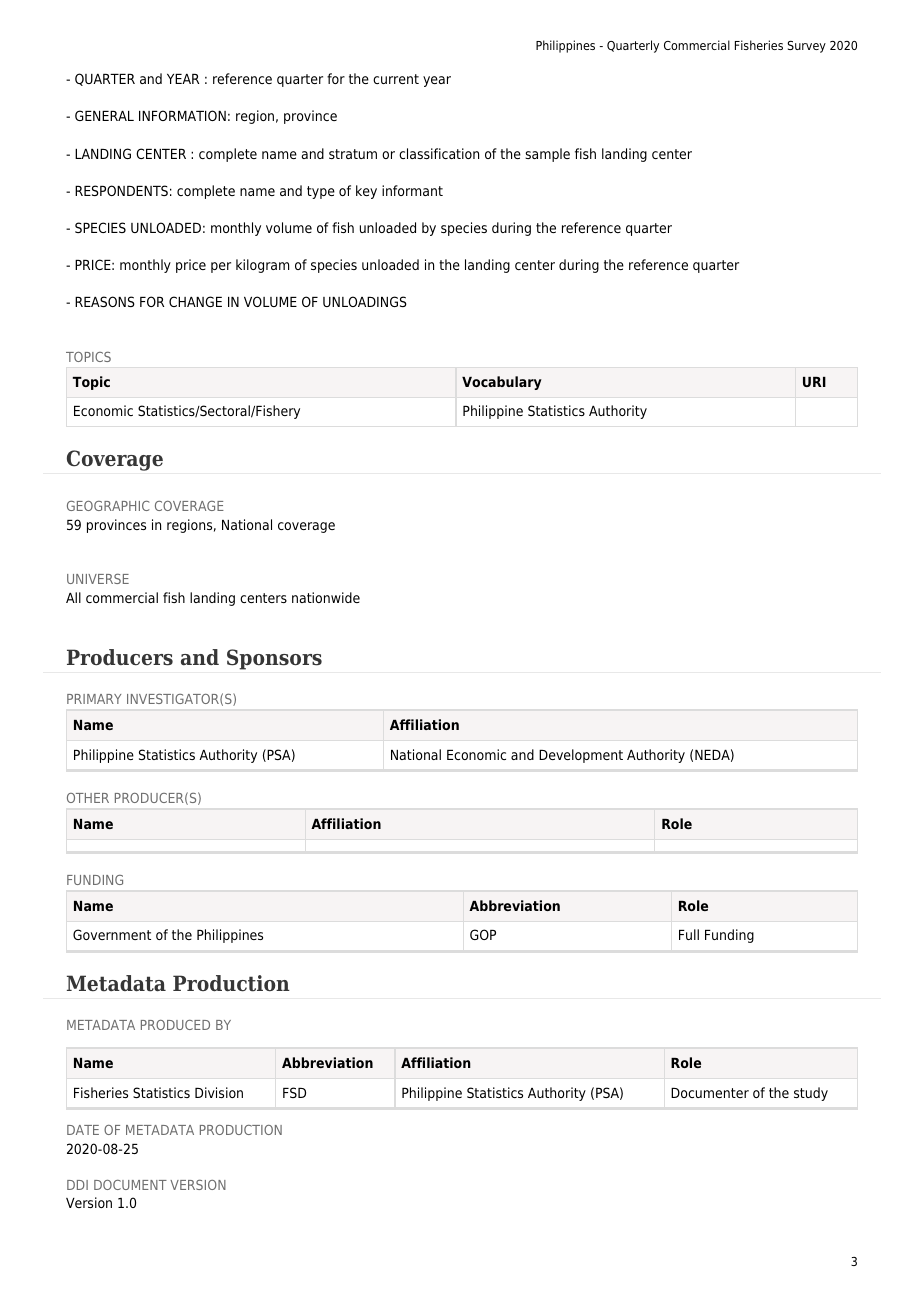 The width and height of the screenshot is (924, 1308). Describe the element at coordinates (811, 1094) in the screenshot. I see `study` at that location.
